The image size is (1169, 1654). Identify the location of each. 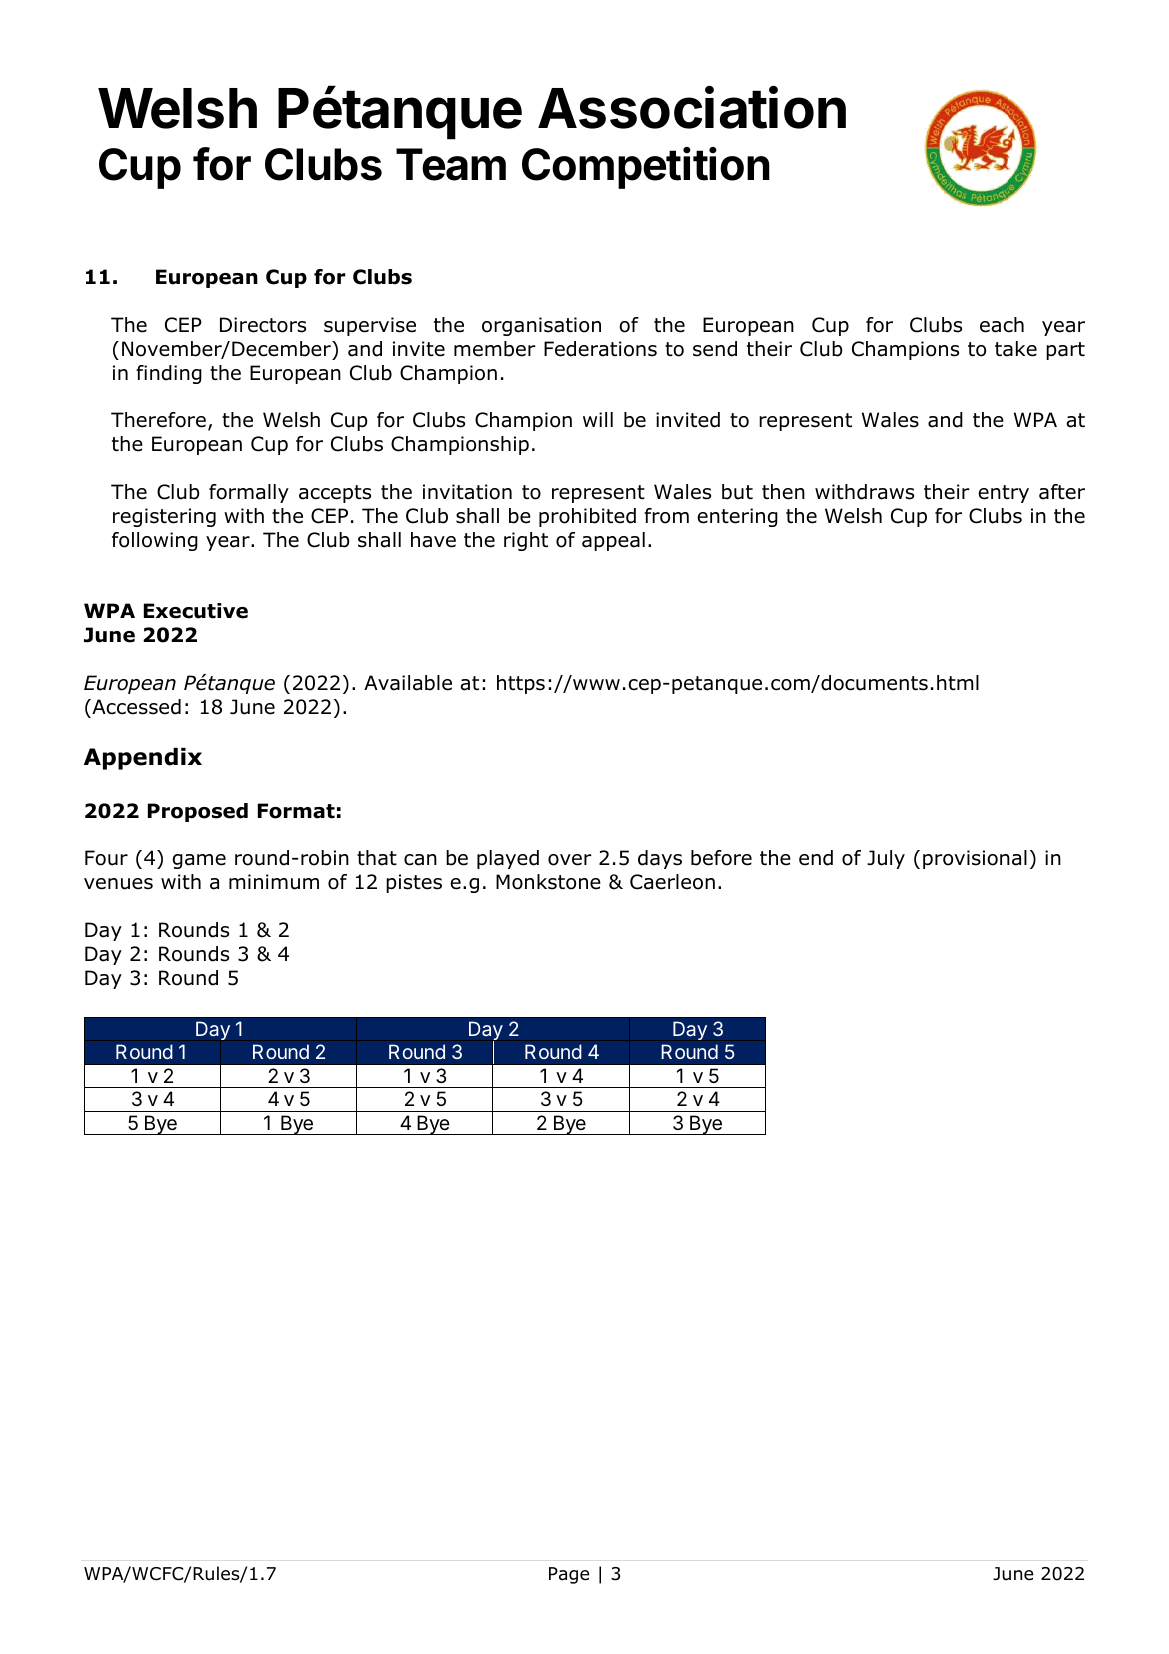
(1002, 325).
